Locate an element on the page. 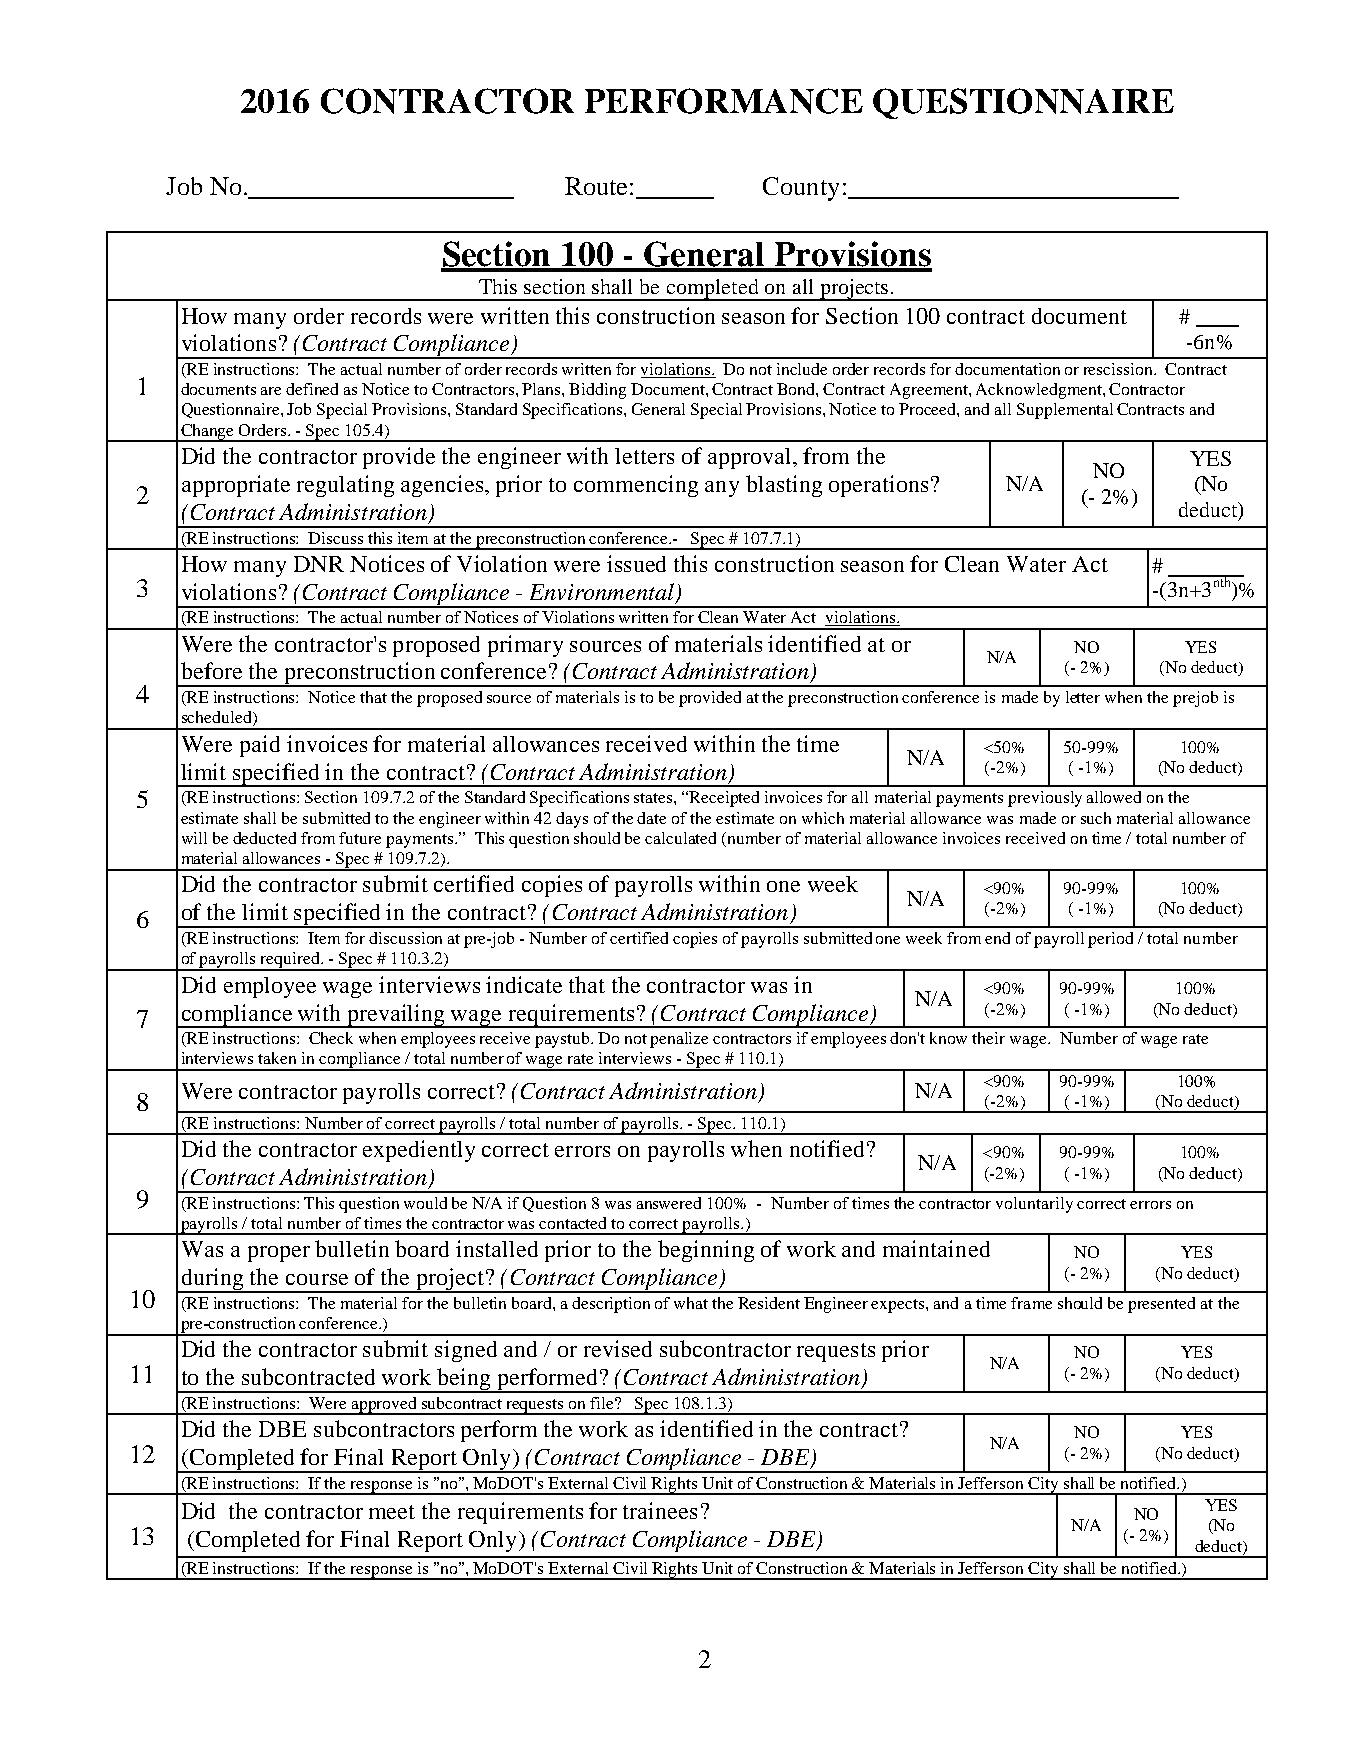 This page has width=1356, height=1754. taken is located at coordinates (277, 1058).
